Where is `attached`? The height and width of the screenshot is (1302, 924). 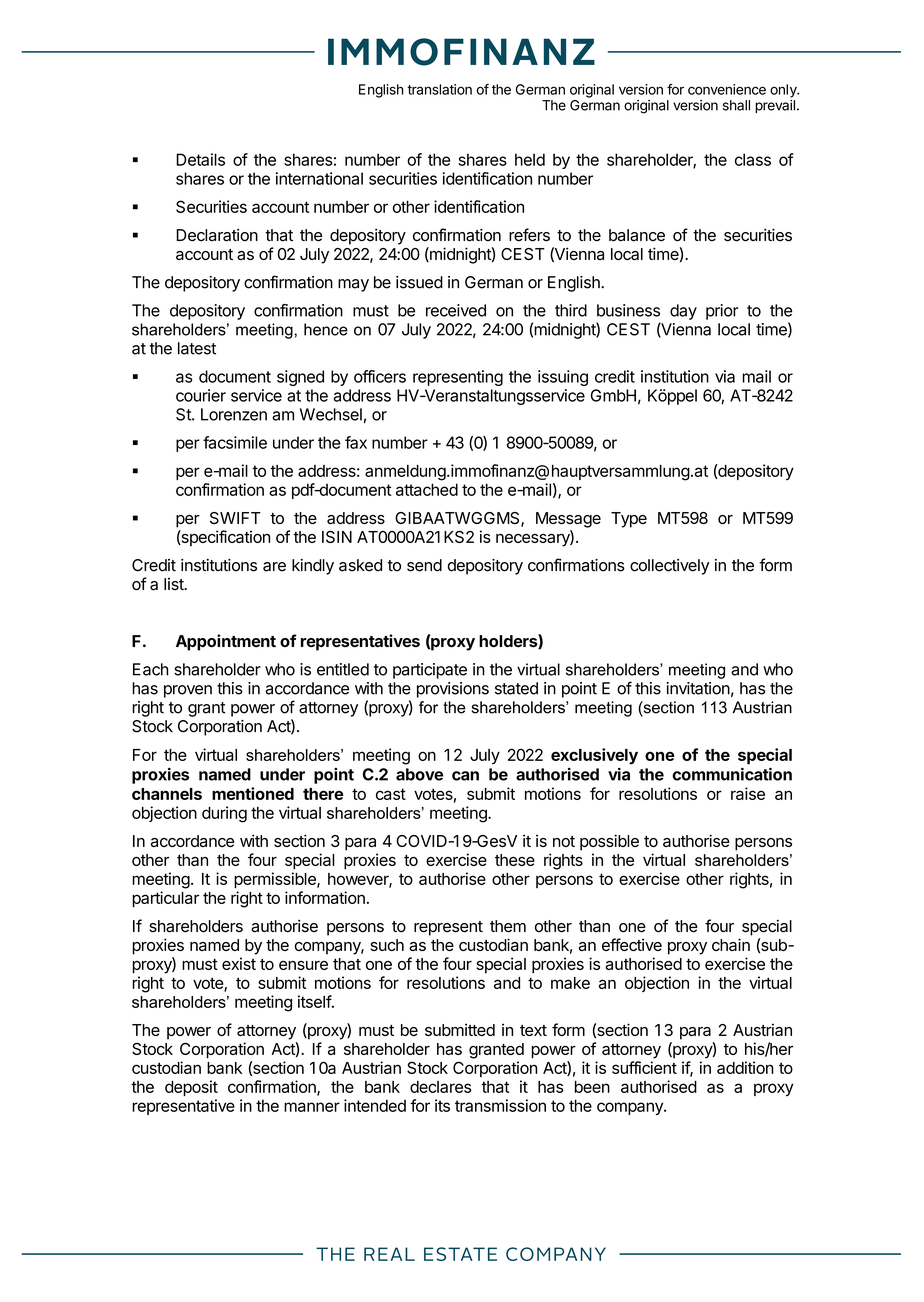 attached is located at coordinates (427, 489).
